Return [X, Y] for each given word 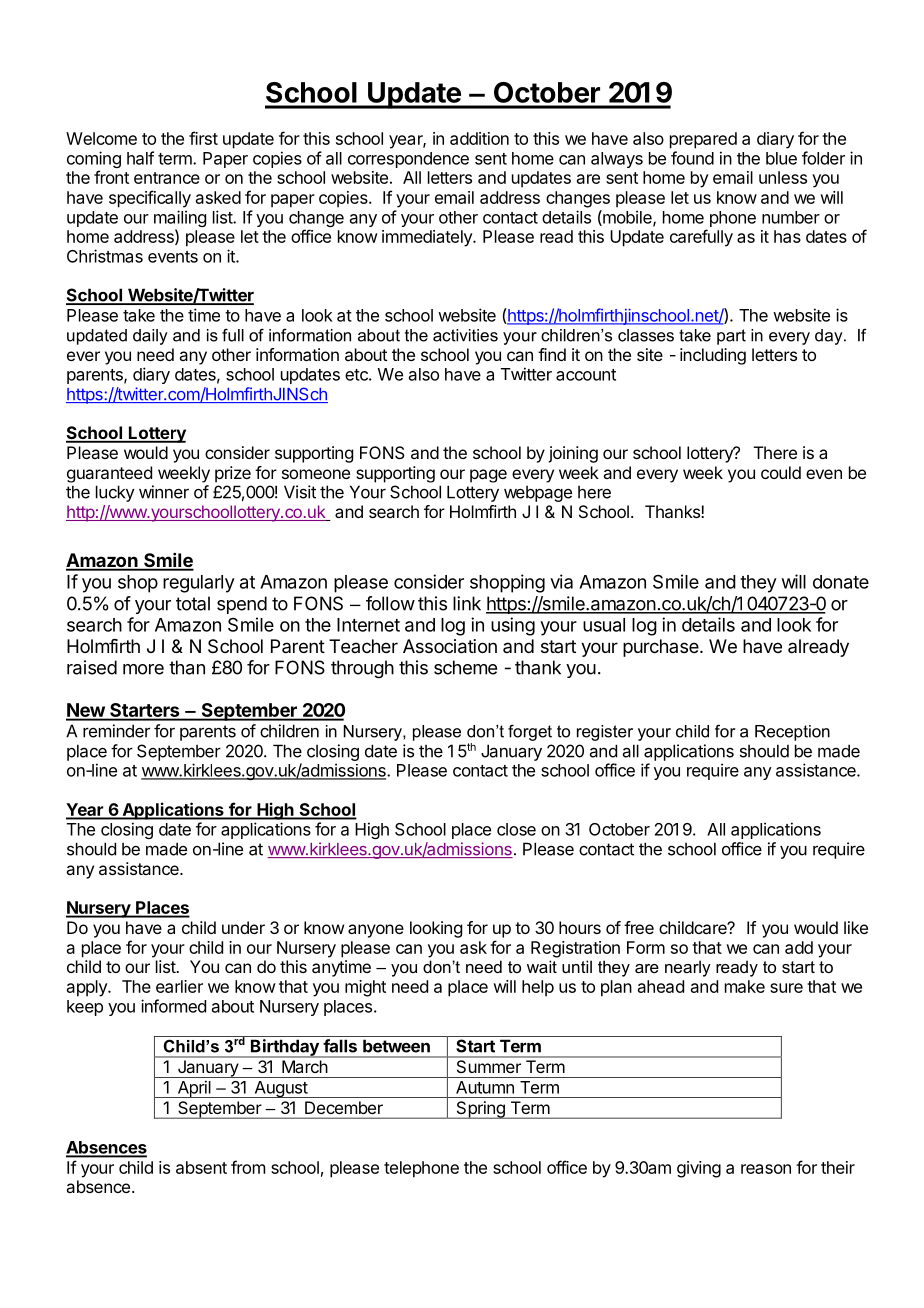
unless [783, 177]
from [248, 1167]
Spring [480, 1110]
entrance [167, 178]
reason [766, 1169]
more [143, 669]
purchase [662, 648]
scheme [465, 667]
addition [479, 138]
